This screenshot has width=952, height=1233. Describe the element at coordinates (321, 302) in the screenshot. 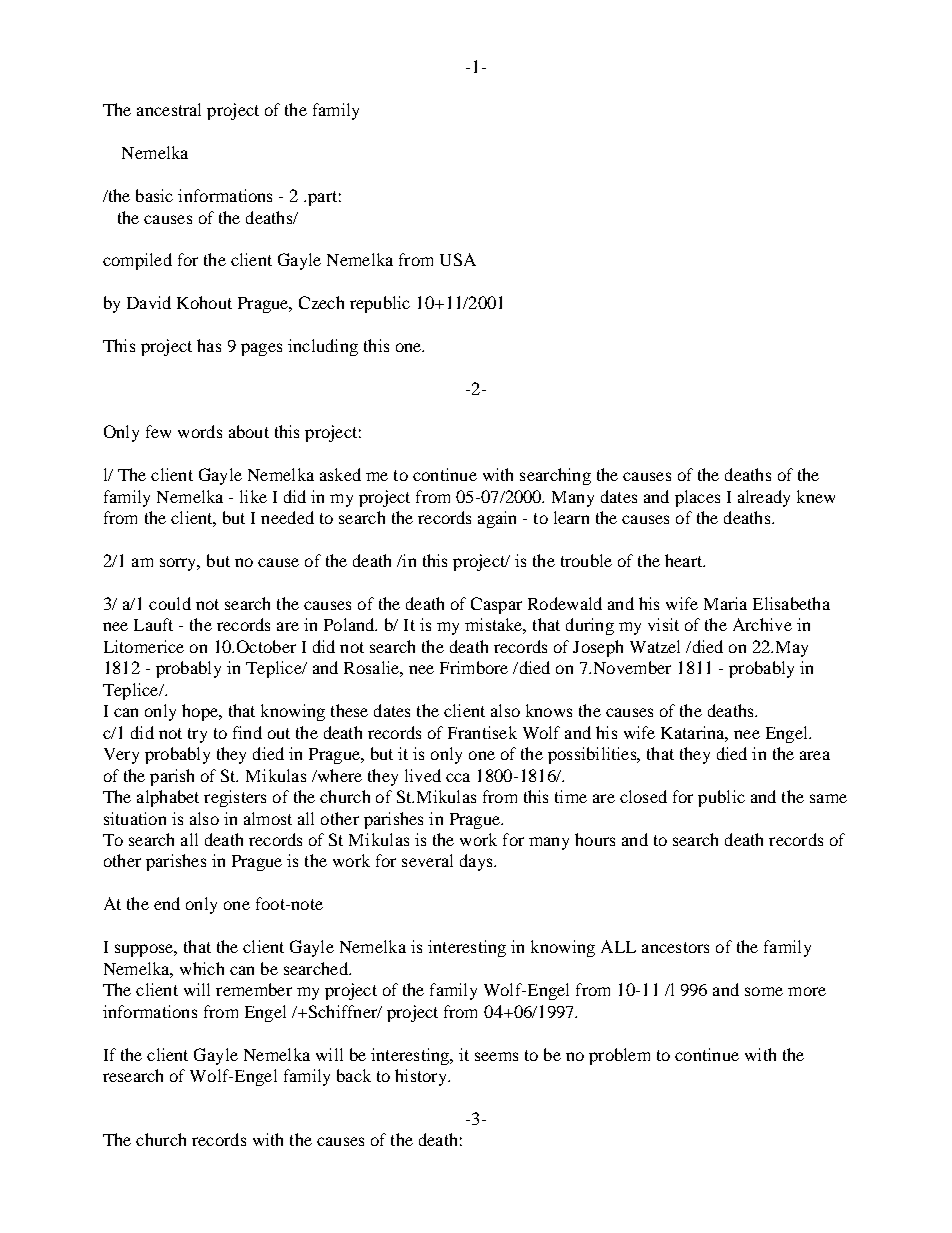

I see `Czech` at that location.
